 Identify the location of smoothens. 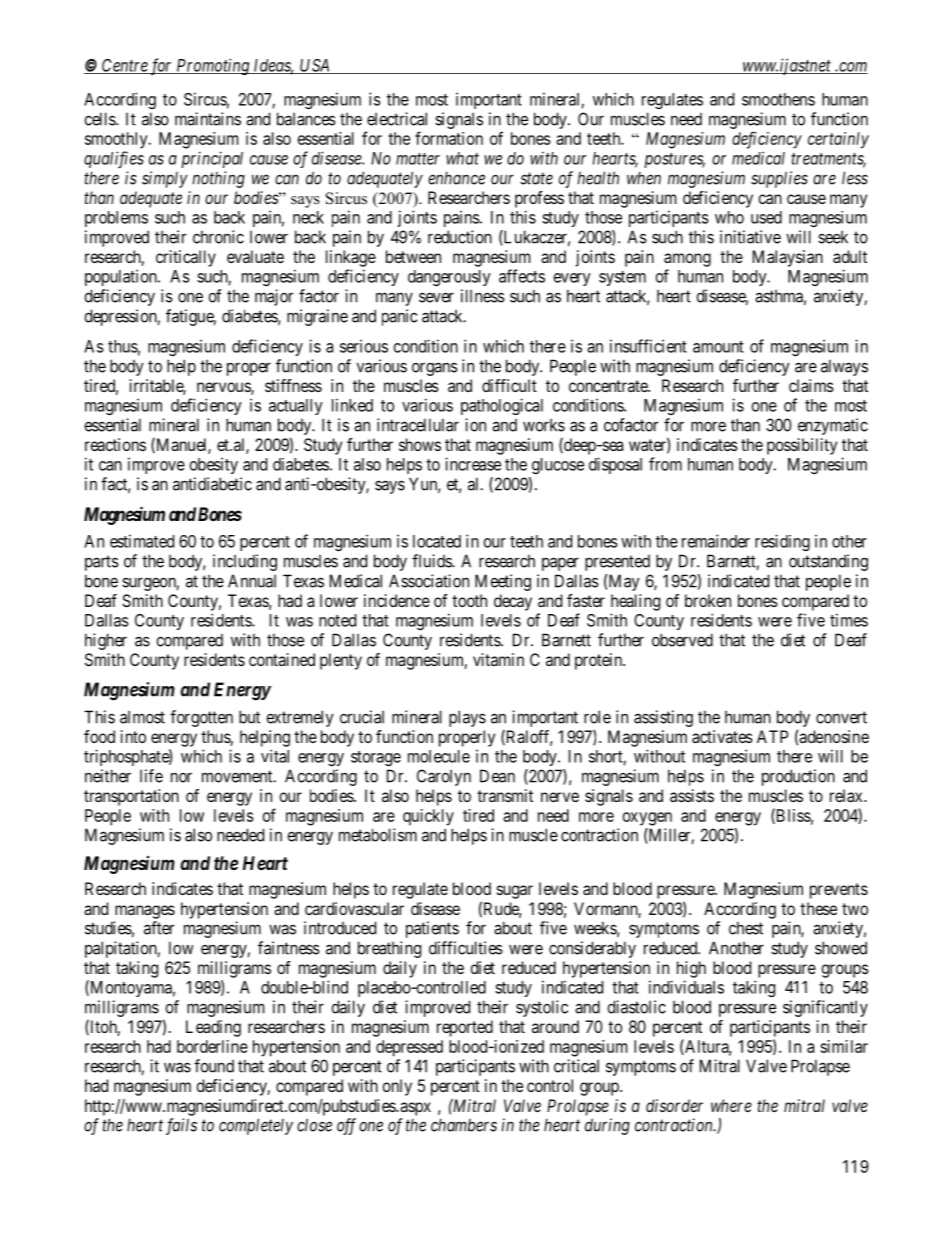
(778, 99).
